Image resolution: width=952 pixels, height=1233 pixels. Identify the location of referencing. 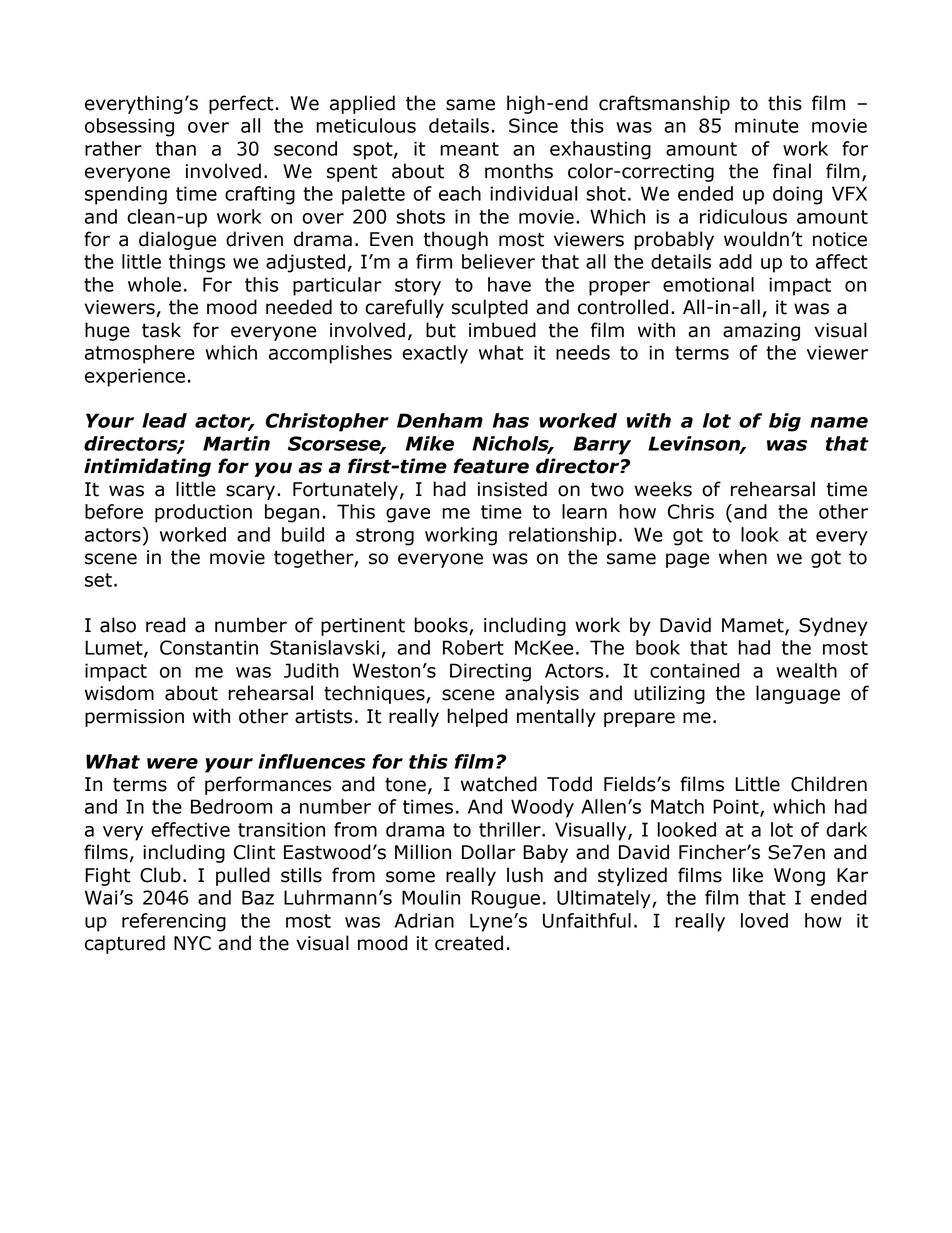
(174, 922).
